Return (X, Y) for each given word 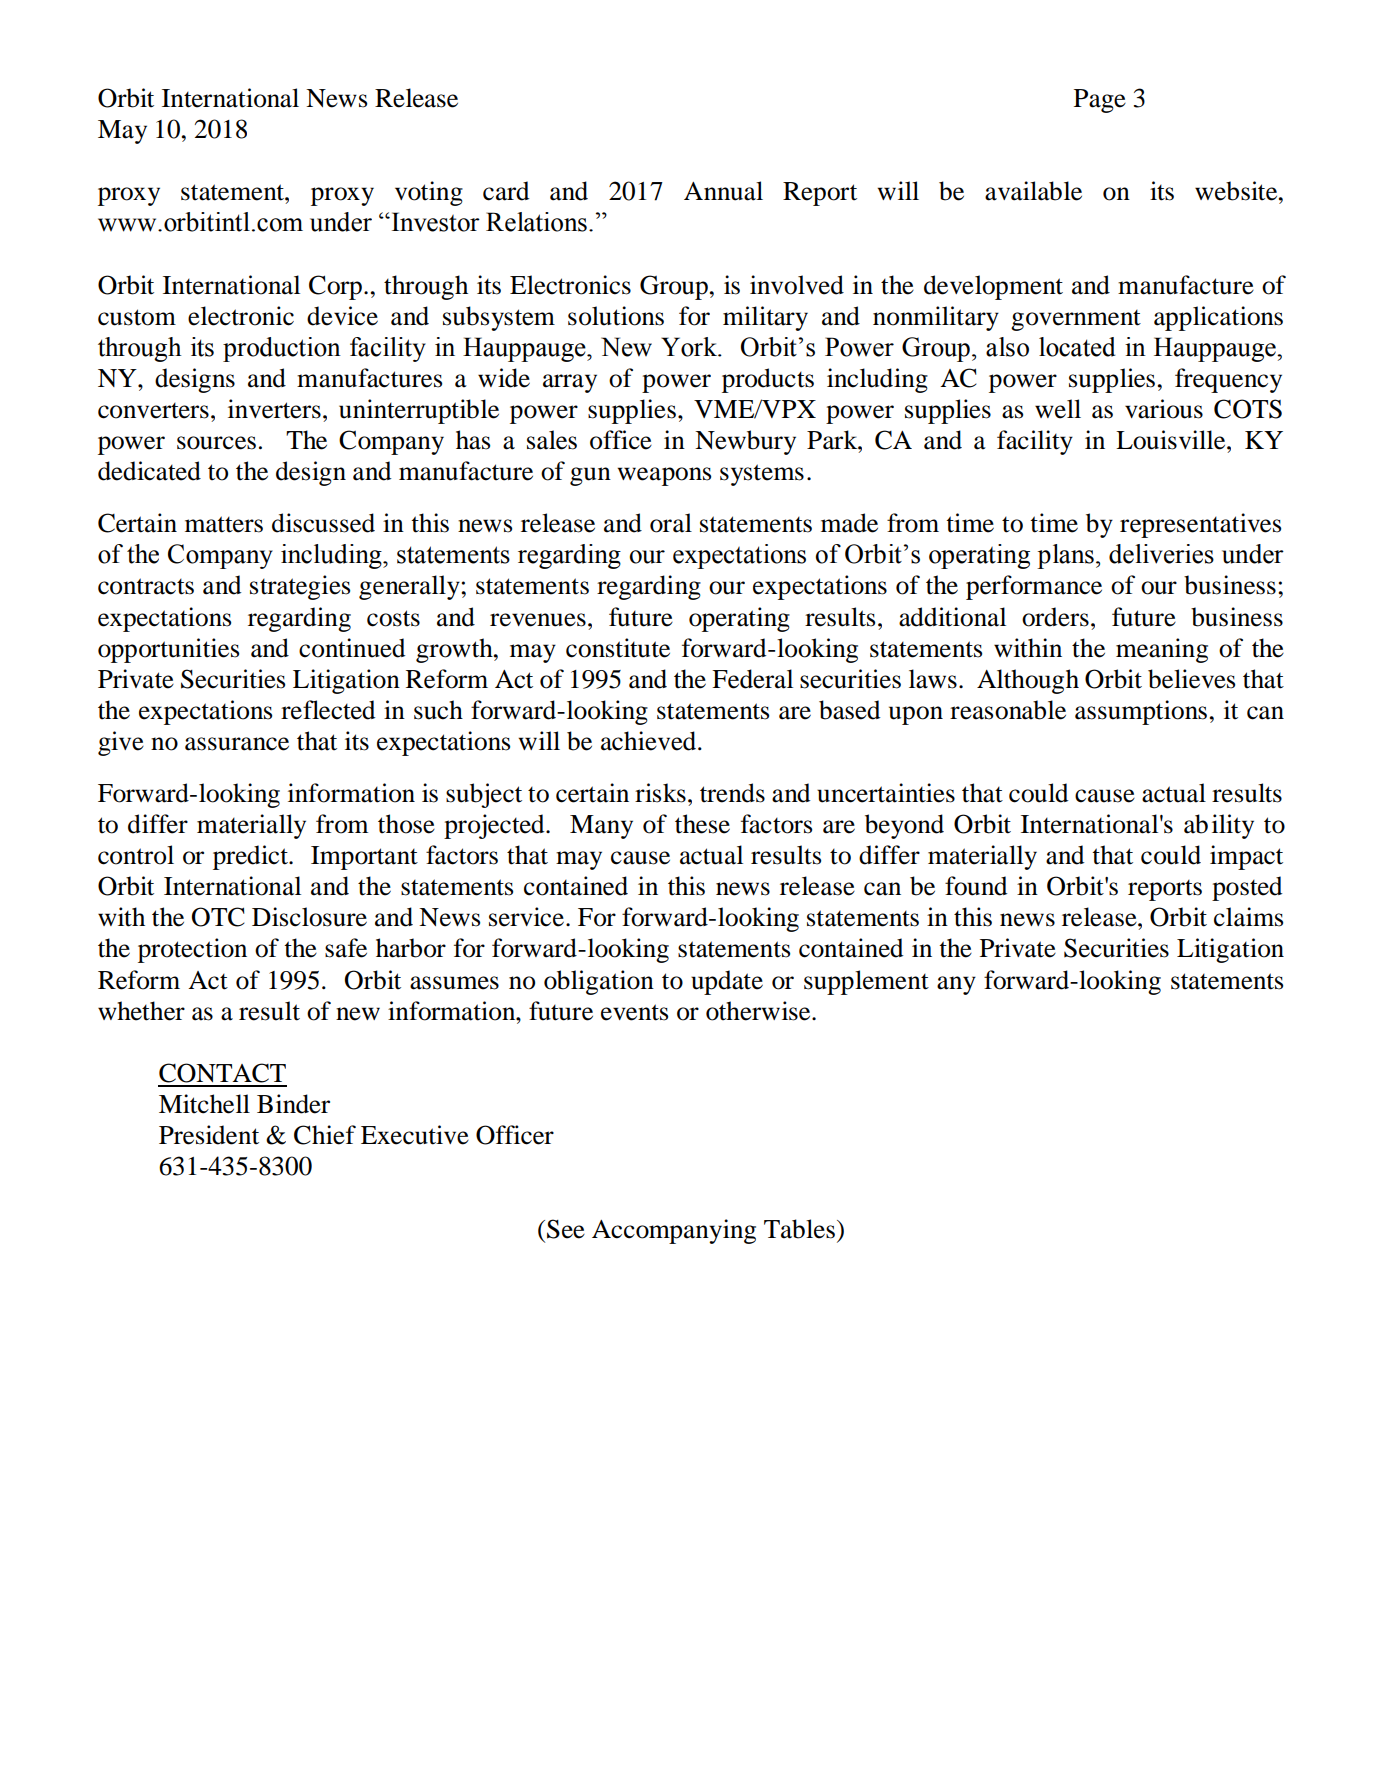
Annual (723, 191)
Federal (752, 679)
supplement (866, 982)
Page (1100, 101)
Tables (799, 1229)
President (209, 1135)
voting (429, 193)
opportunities (168, 650)
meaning (1162, 650)
